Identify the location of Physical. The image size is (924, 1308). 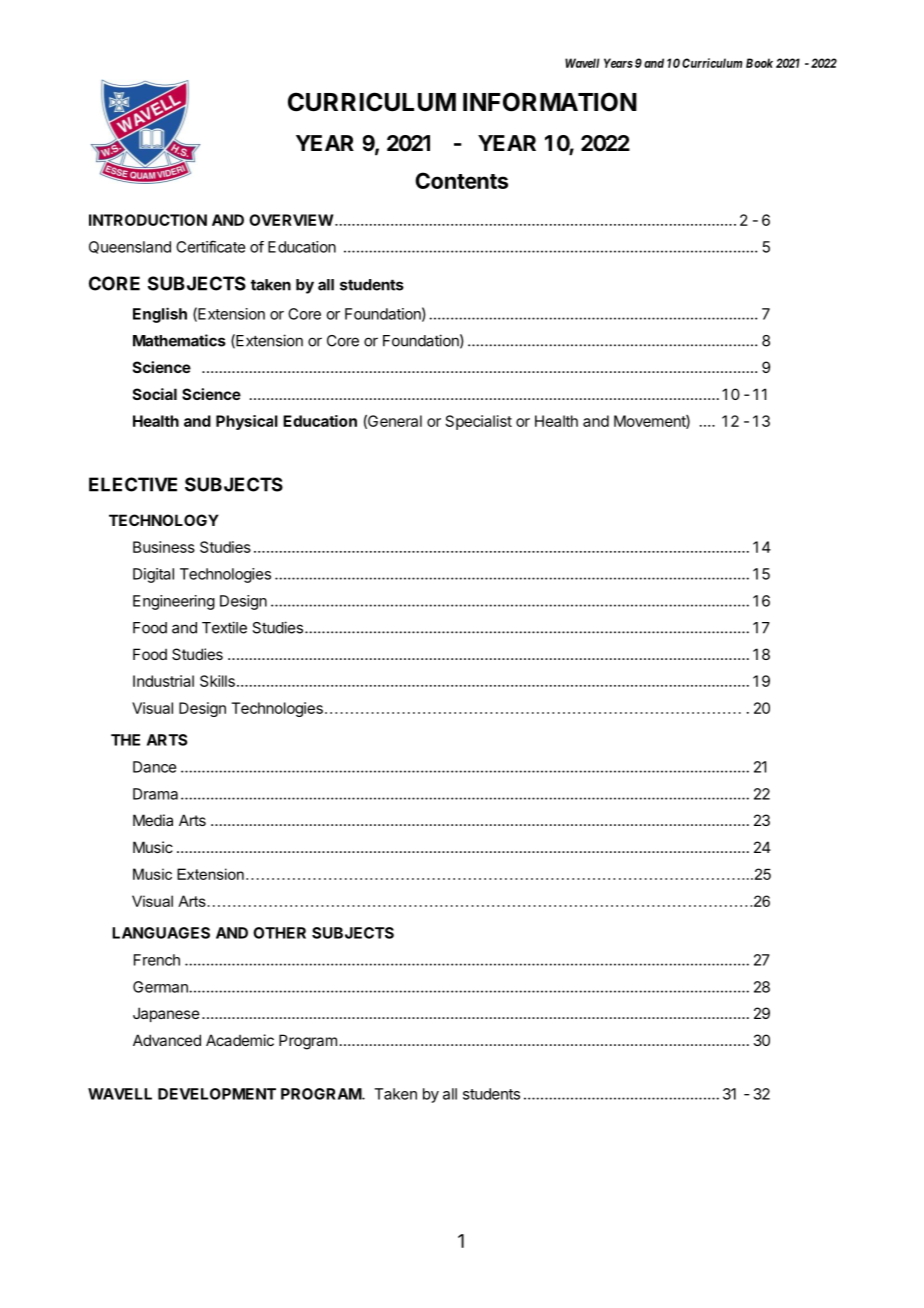
(247, 422).
